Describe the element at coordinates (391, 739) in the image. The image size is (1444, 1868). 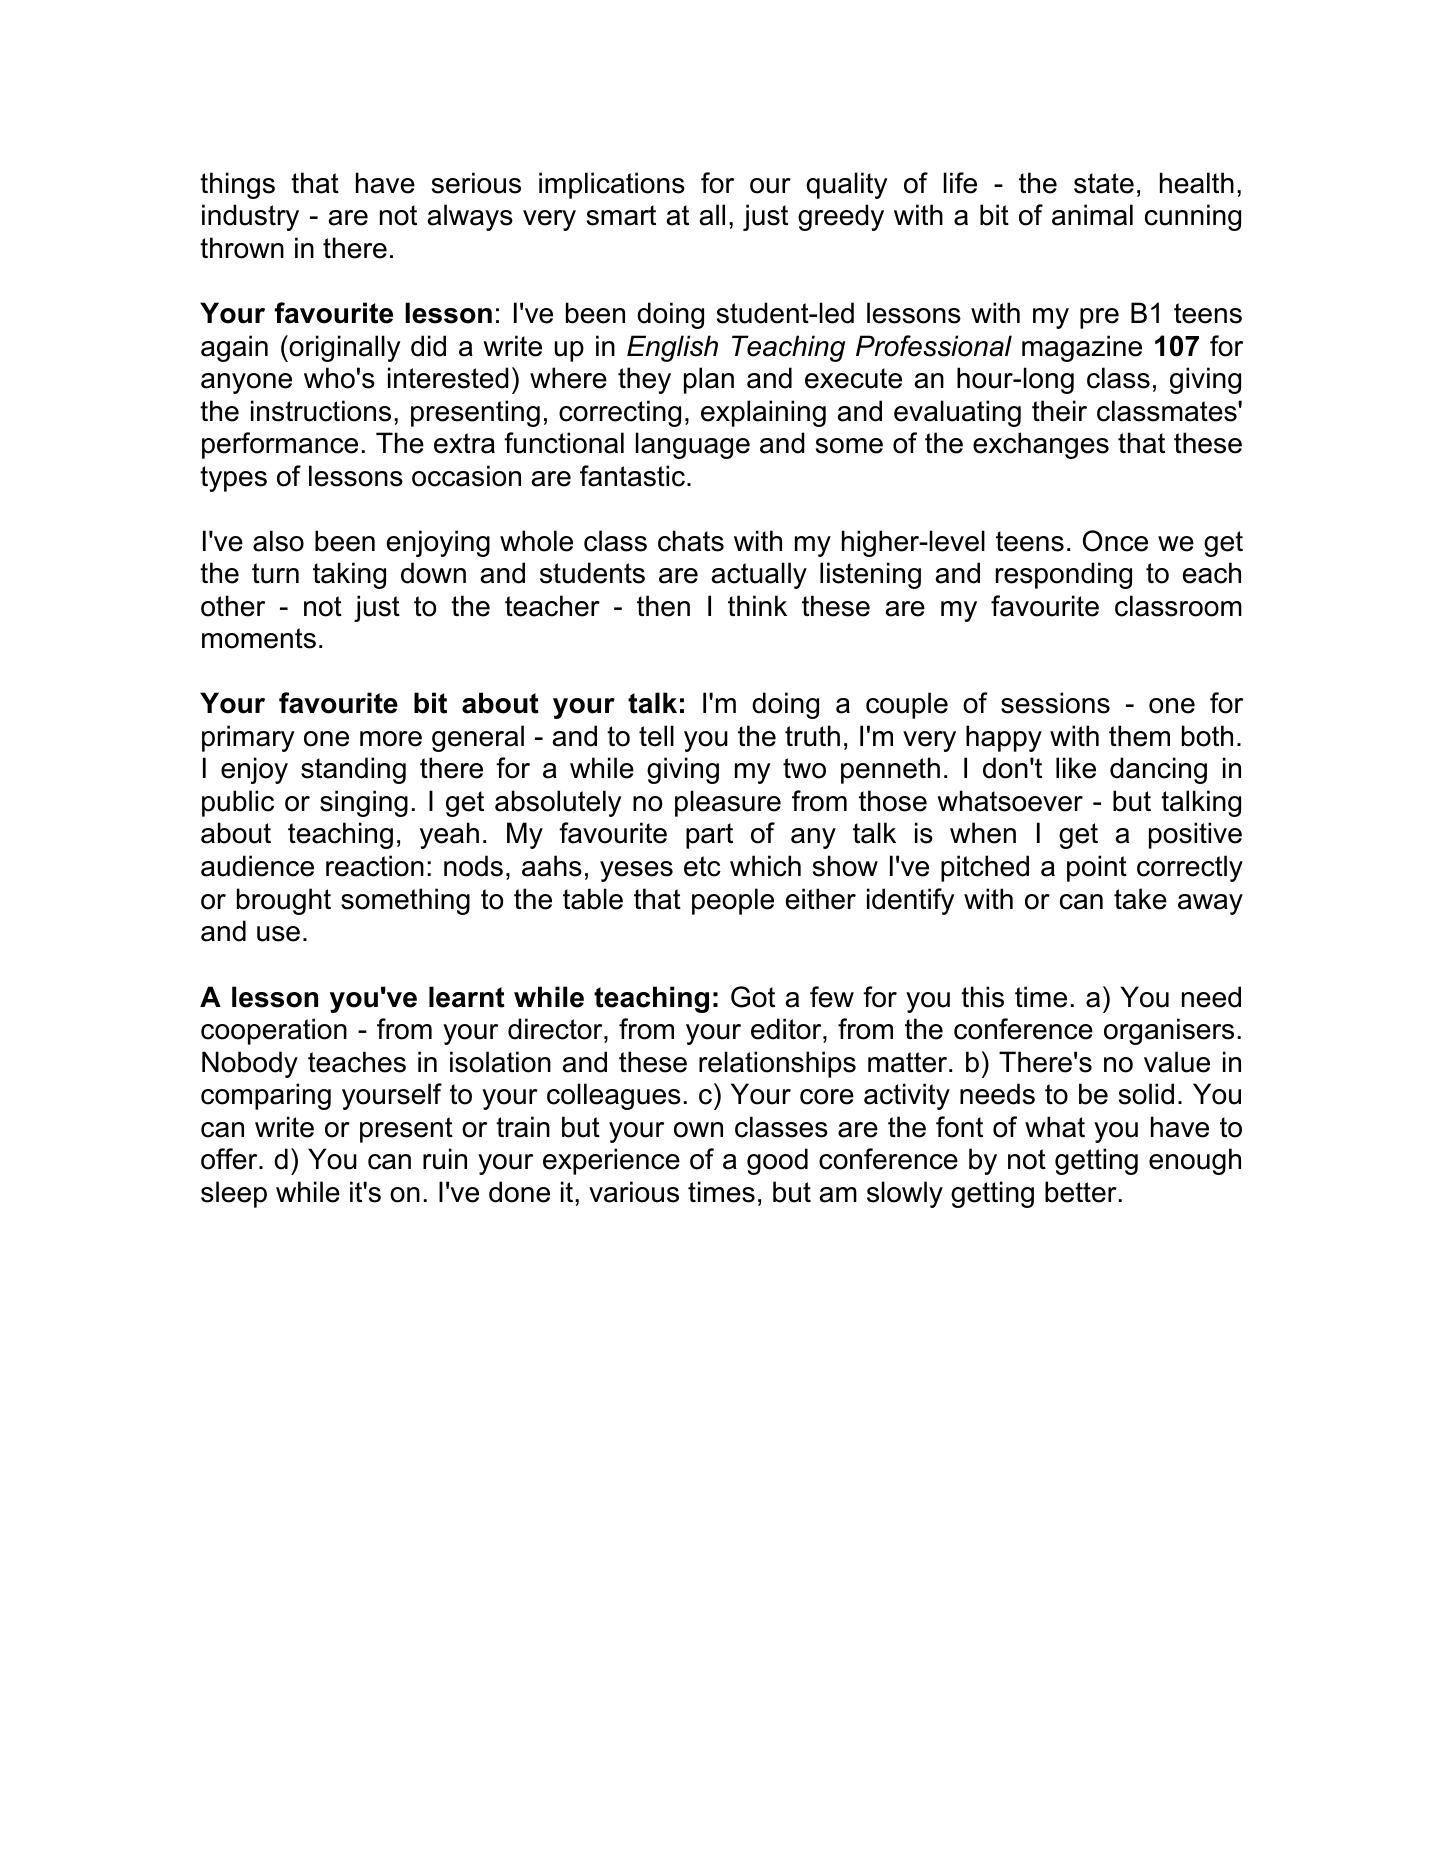
I see `more` at that location.
